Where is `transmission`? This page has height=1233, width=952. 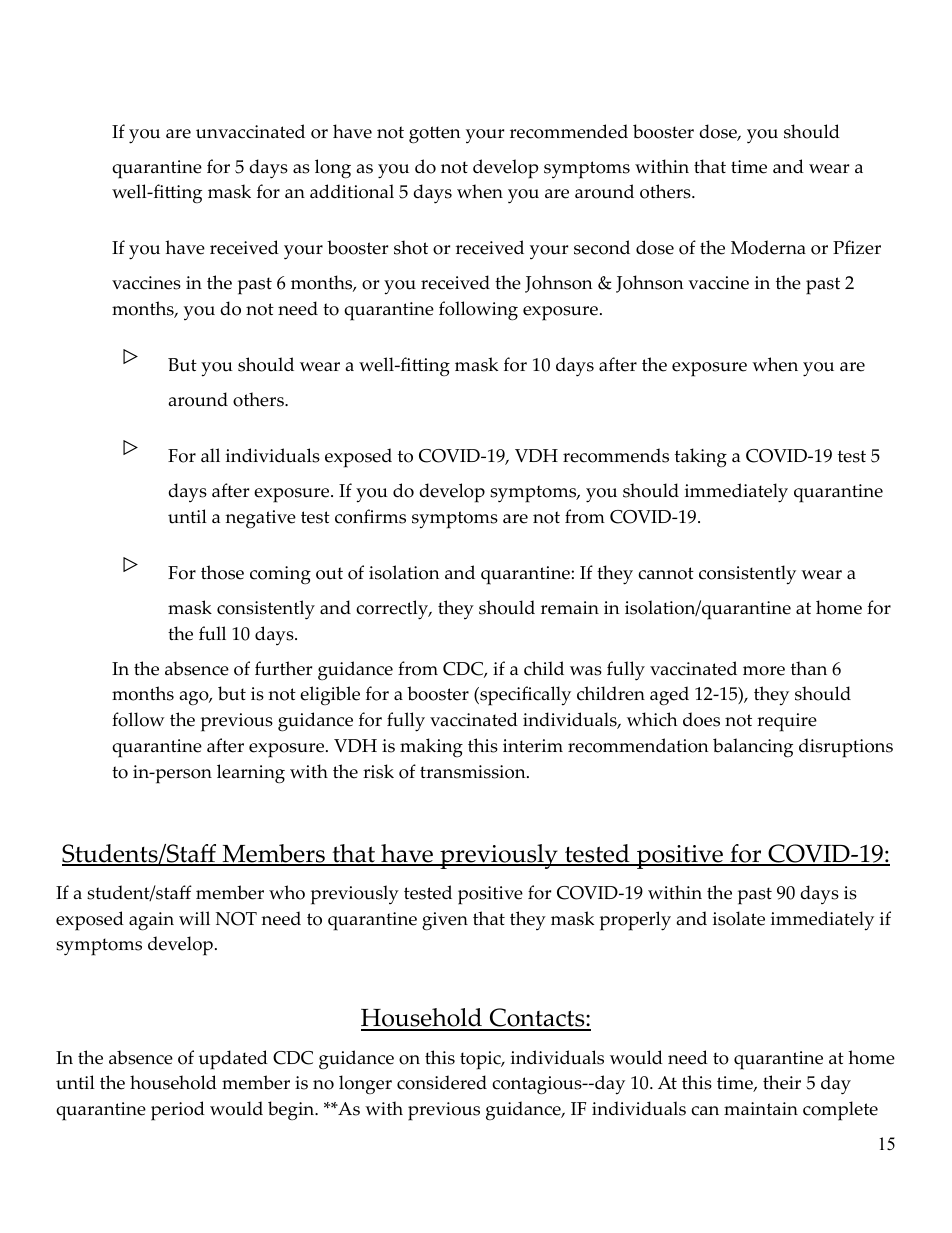 transmission is located at coordinates (474, 772).
